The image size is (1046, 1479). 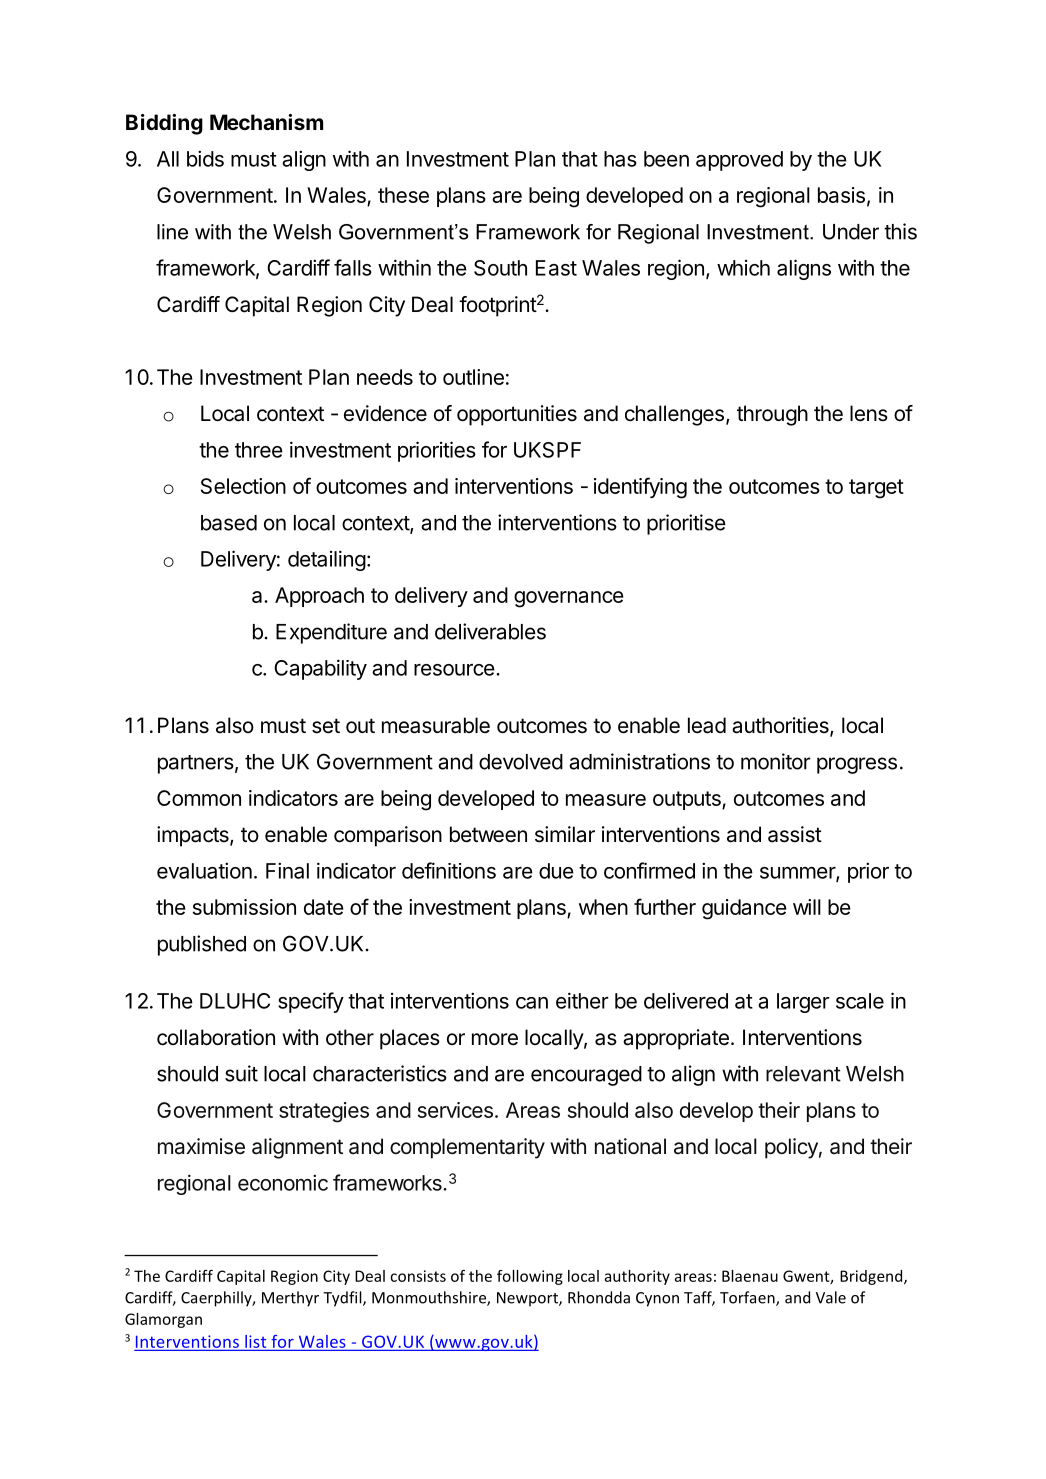 I want to click on based, so click(x=229, y=523).
